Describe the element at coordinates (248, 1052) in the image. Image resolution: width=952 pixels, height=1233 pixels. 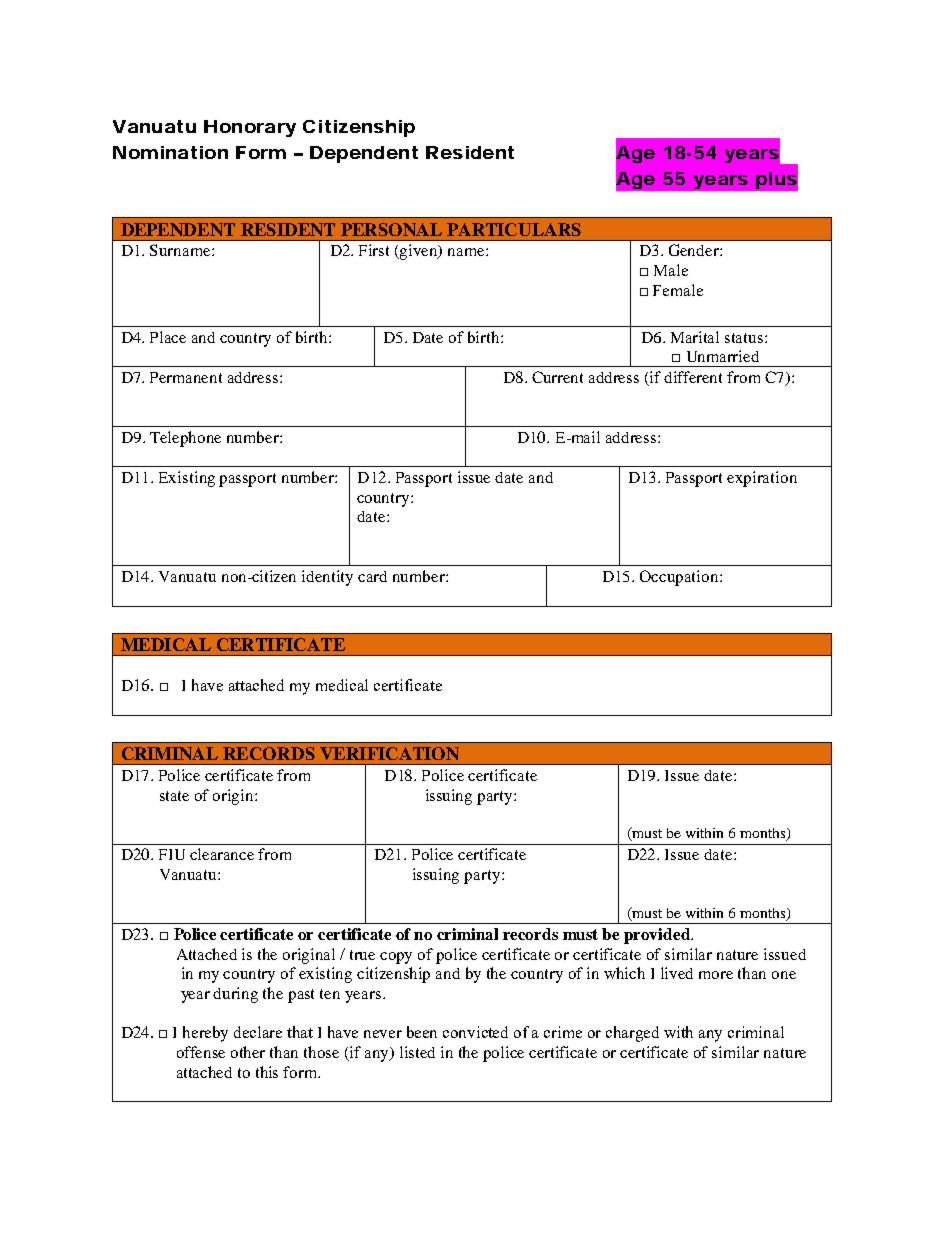
I see `other` at that location.
